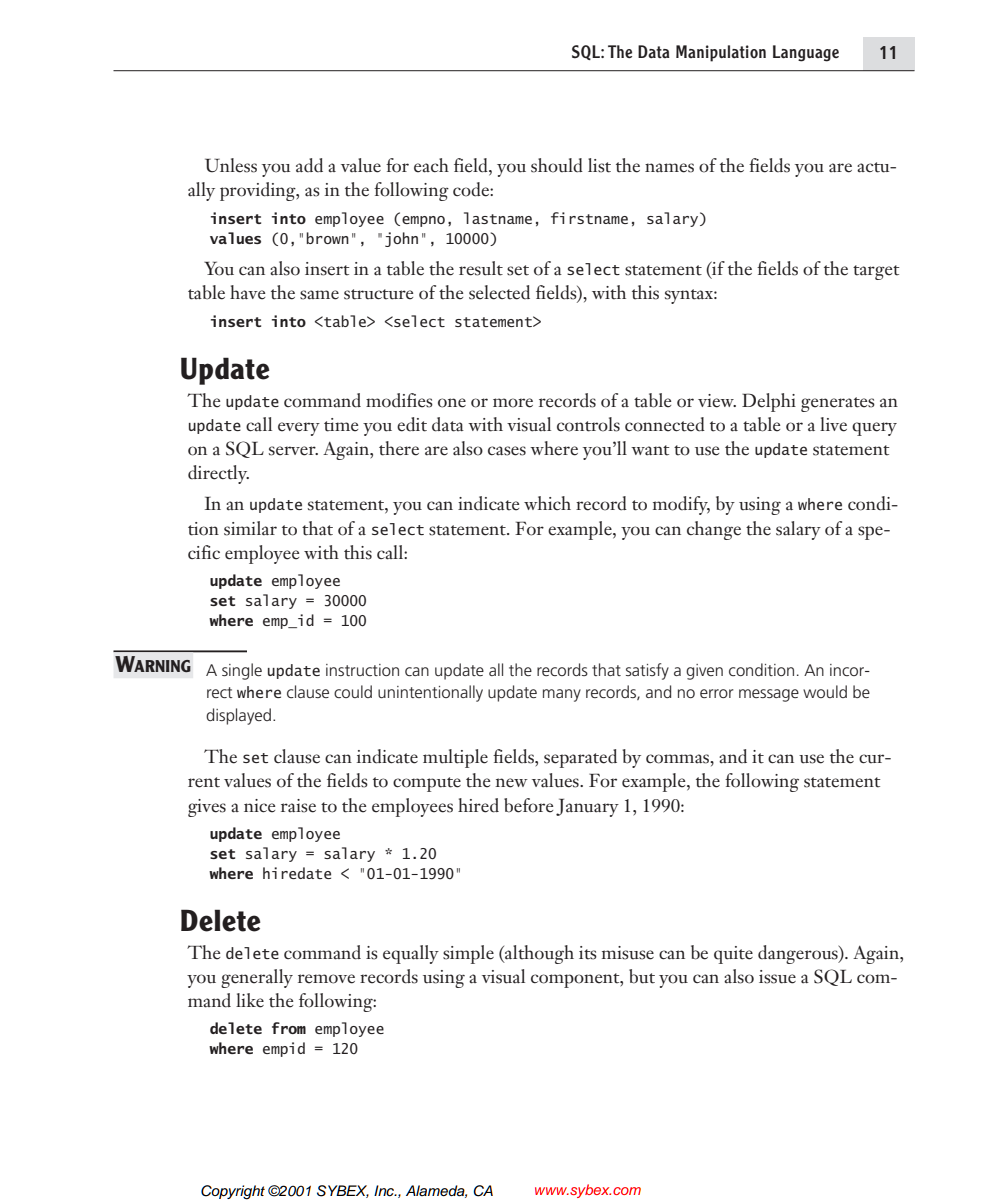 This document has width=1004, height=1204. Describe the element at coordinates (547, 503) in the document. I see `which` at that location.
